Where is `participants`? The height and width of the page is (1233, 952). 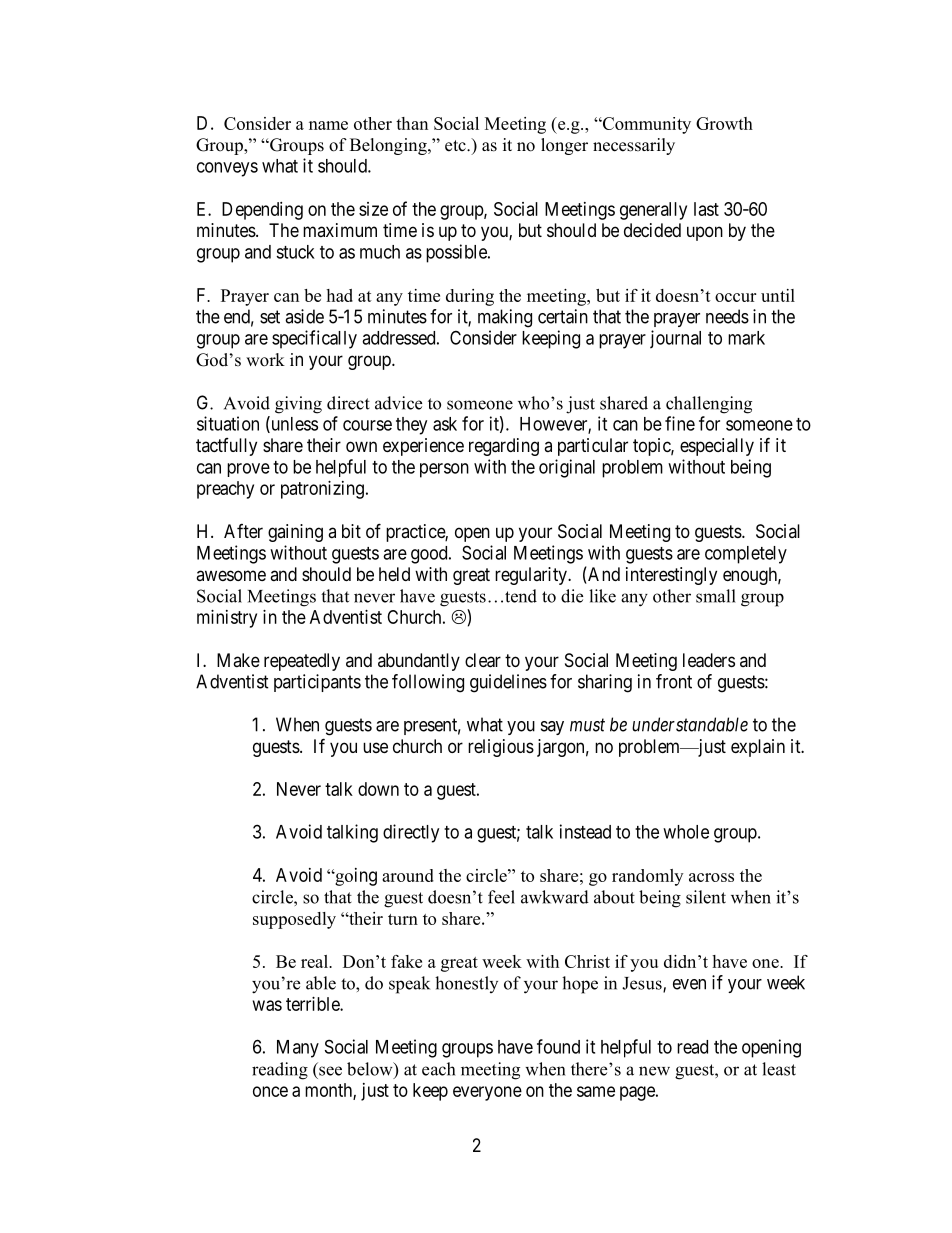
participants is located at coordinates (317, 683).
